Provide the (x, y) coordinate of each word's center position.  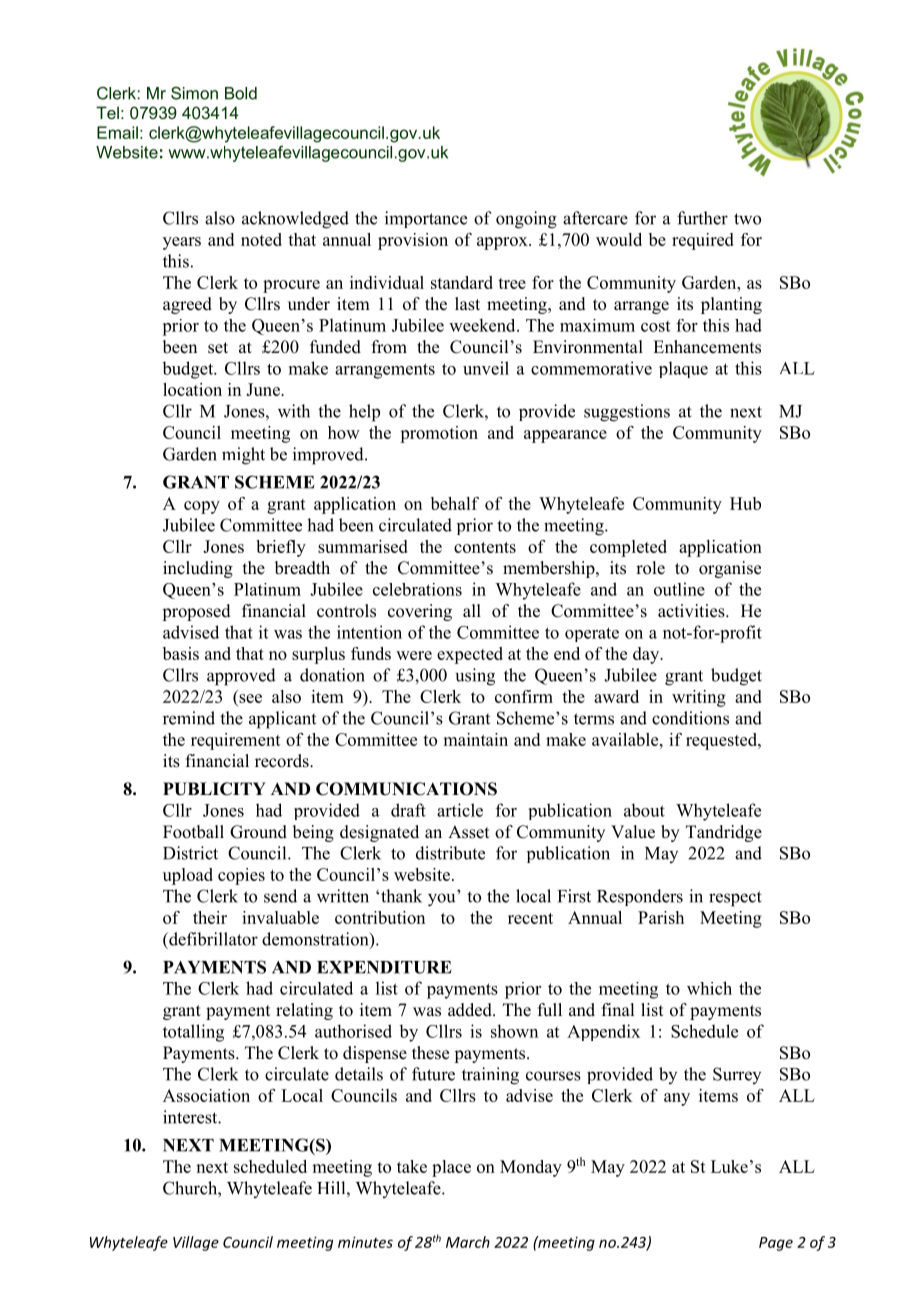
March (468, 1242)
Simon (194, 93)
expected (470, 655)
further (702, 218)
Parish (661, 917)
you (441, 900)
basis (181, 653)
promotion (439, 434)
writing (699, 698)
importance (426, 219)
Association (206, 1095)
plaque (683, 369)
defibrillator (212, 939)
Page (776, 1244)
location (192, 389)
